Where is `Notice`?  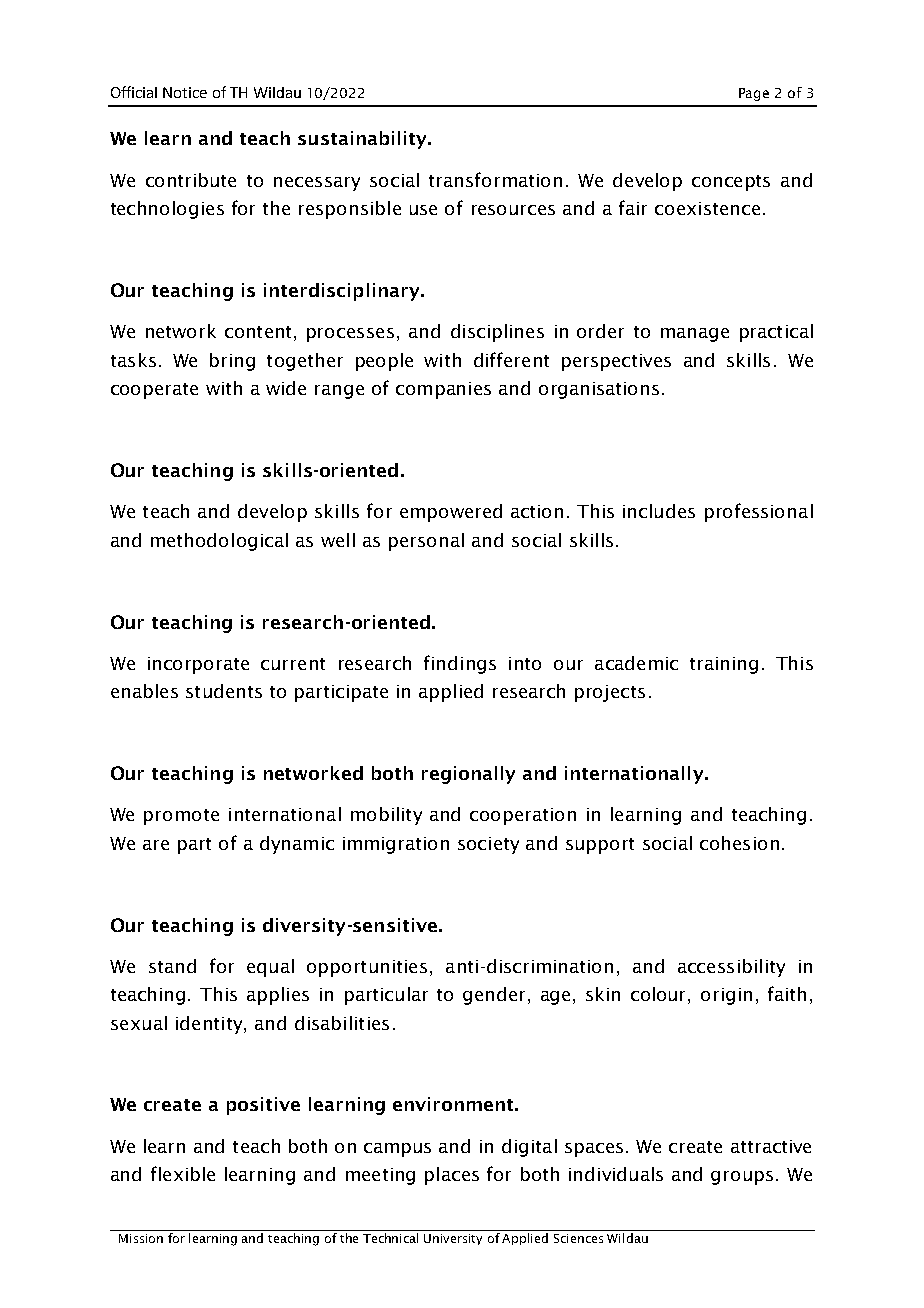
Notice is located at coordinates (185, 92).
